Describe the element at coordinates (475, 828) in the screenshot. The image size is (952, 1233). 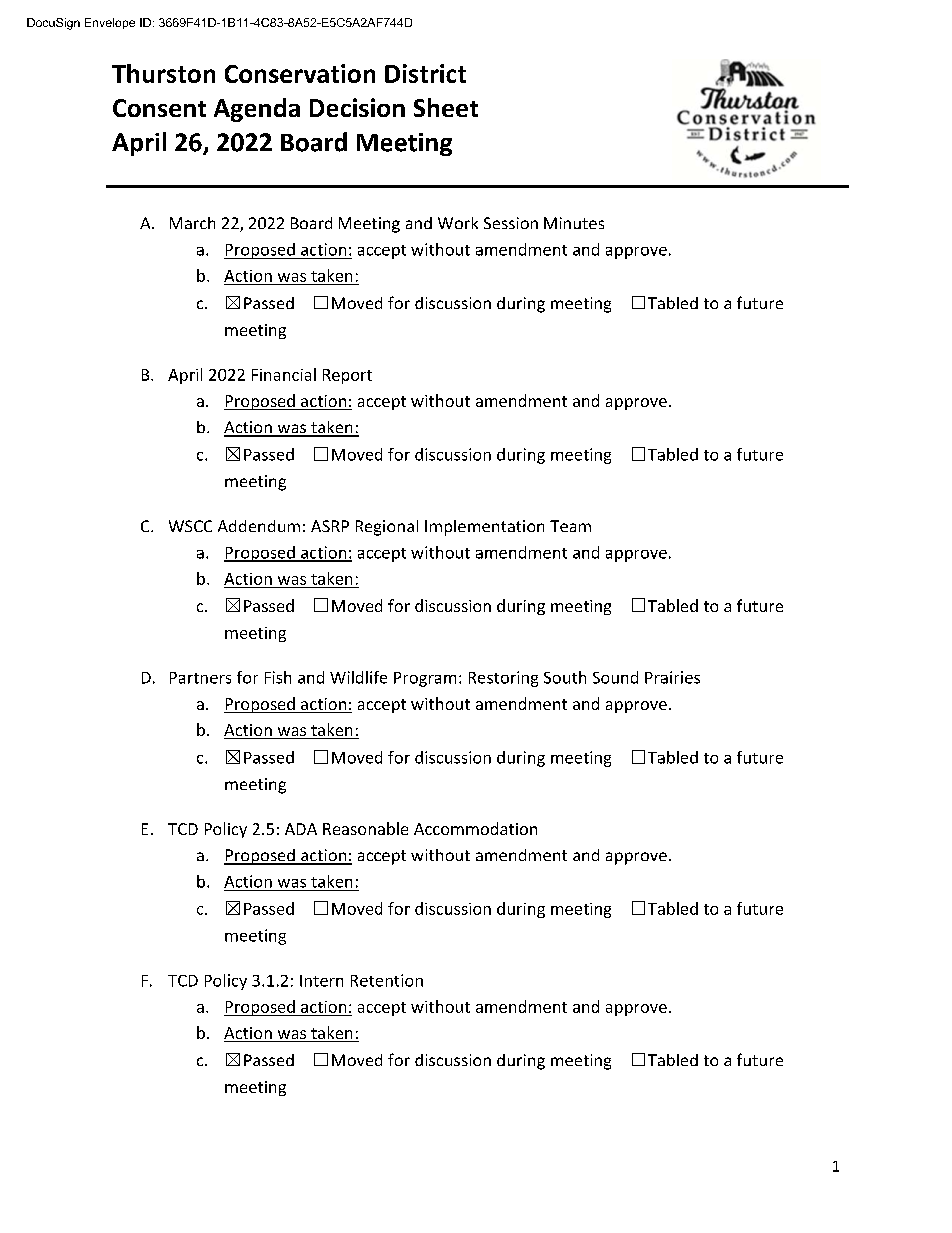
I see `Accommodation` at that location.
